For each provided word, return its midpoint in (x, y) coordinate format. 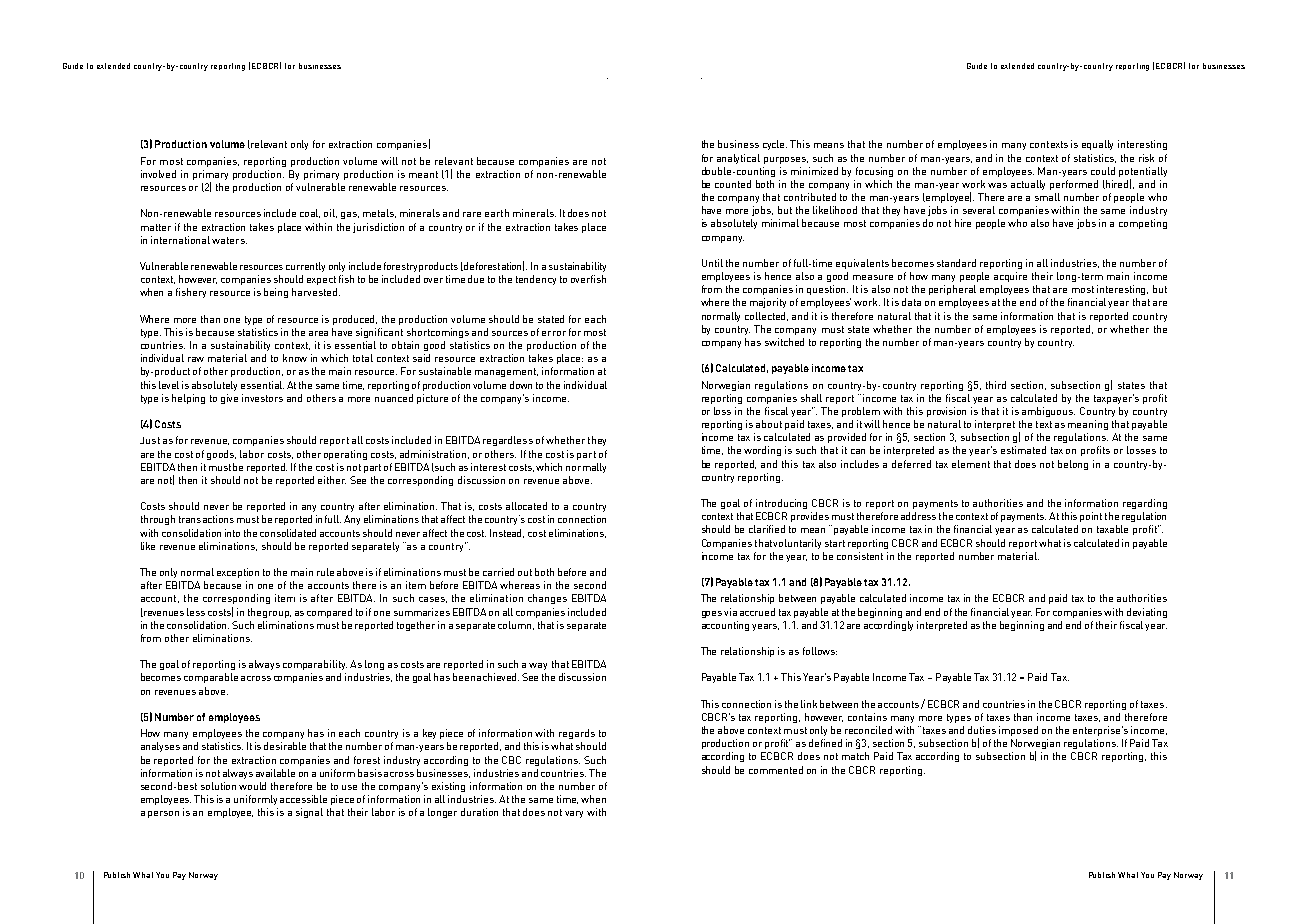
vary (574, 814)
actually (1028, 185)
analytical (738, 159)
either (332, 480)
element (971, 464)
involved (158, 174)
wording (762, 451)
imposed (1018, 731)
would (252, 786)
